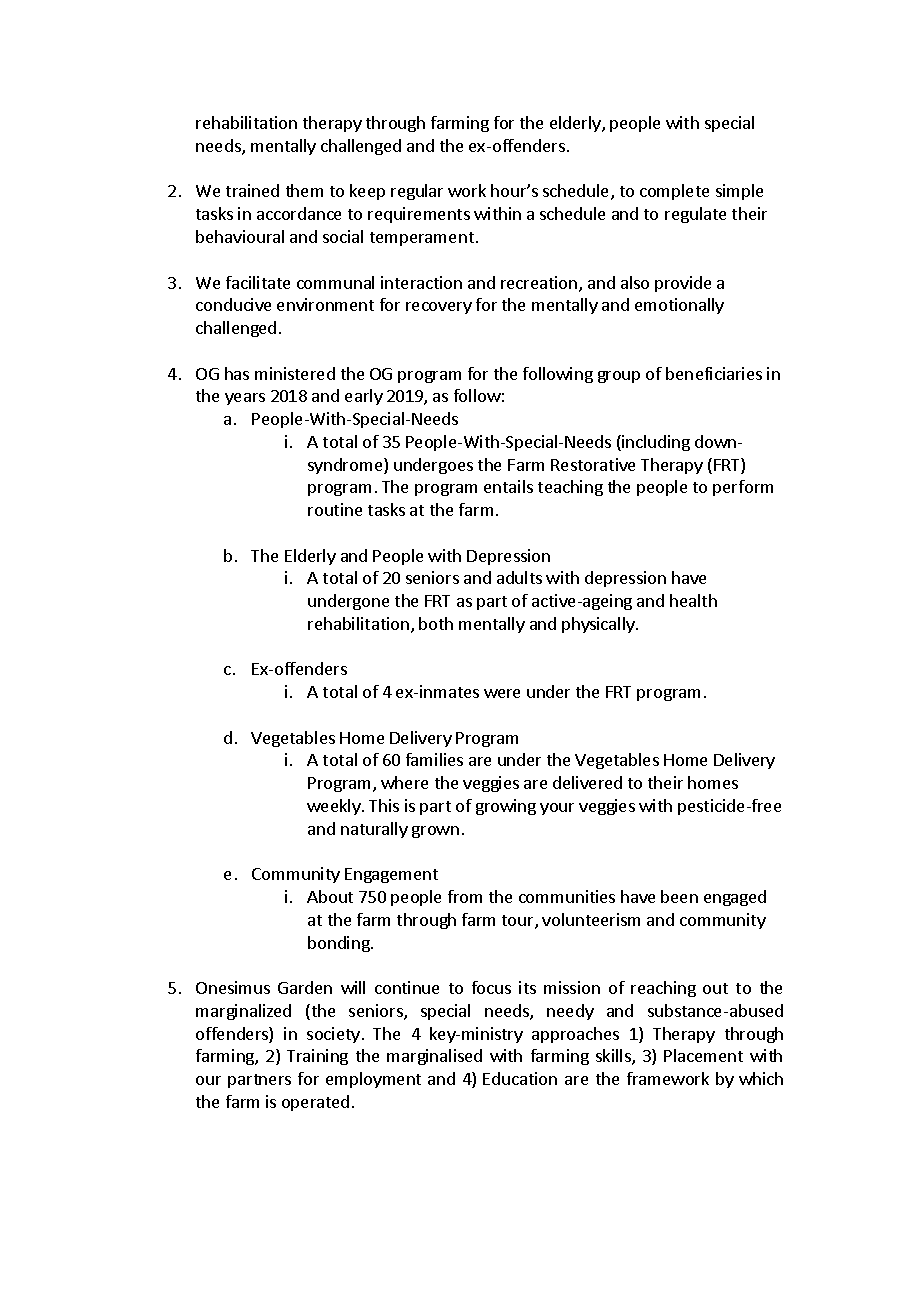 Image resolution: width=924 pixels, height=1308 pixels. I want to click on Training, so click(317, 1057).
